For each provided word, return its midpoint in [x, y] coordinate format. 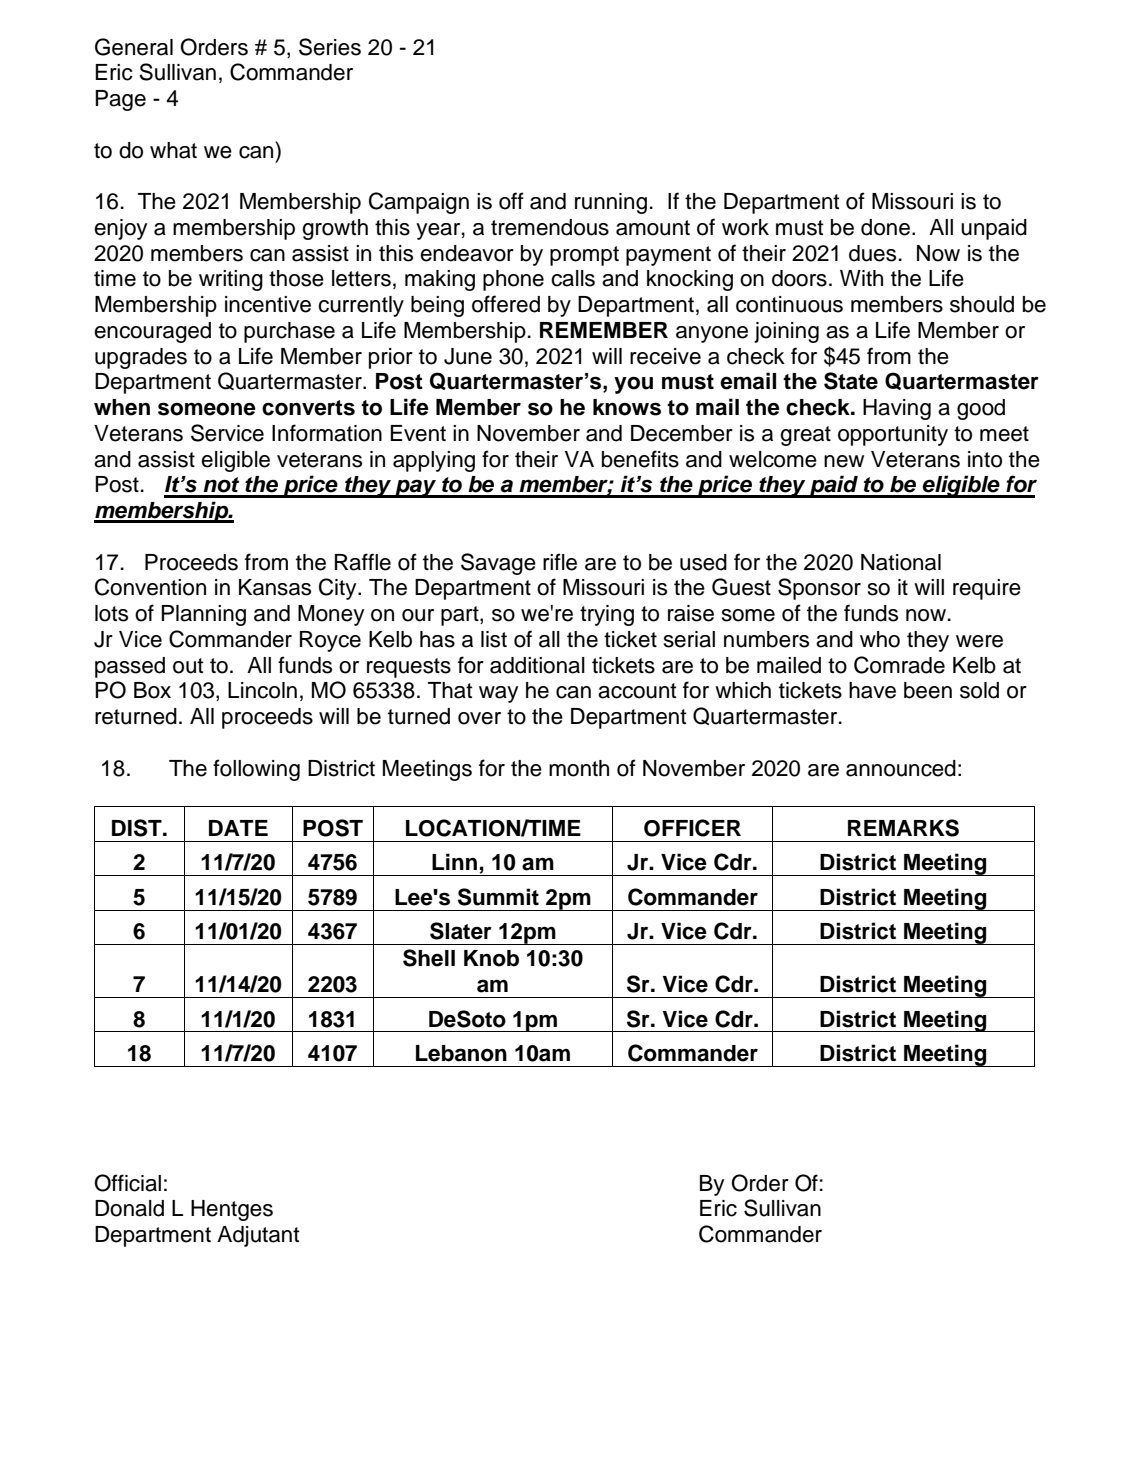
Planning [203, 615]
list [494, 639]
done [885, 227]
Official [127, 1183]
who [880, 639]
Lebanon [461, 1053]
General [134, 47]
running [611, 203]
